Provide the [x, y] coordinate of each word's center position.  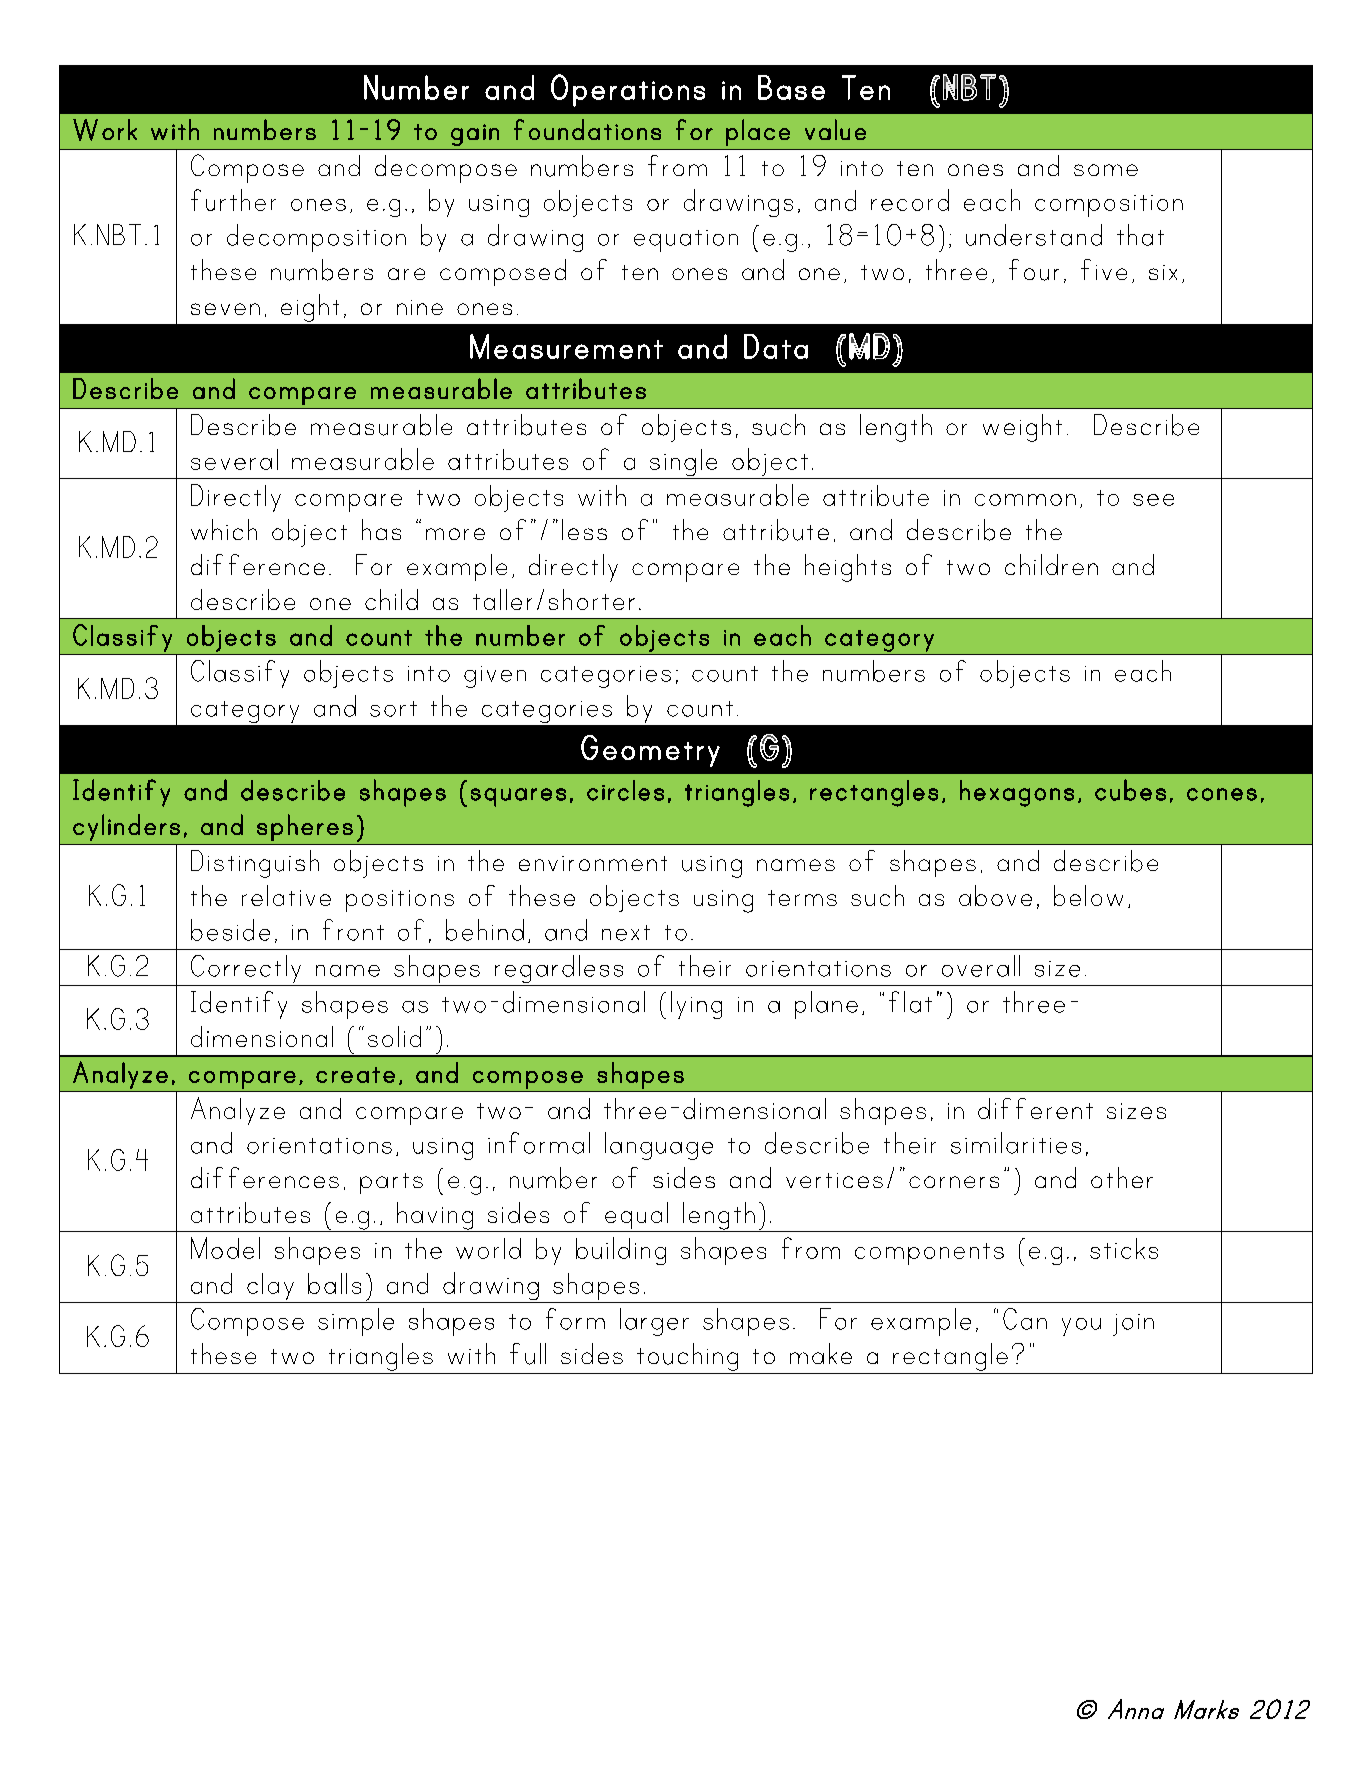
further [233, 200]
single [684, 464]
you [1081, 1327]
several [234, 459]
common [1025, 500]
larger [654, 1322]
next [626, 933]
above [995, 895]
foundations [587, 129]
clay [270, 1288]
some [1106, 170]
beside [230, 930]
